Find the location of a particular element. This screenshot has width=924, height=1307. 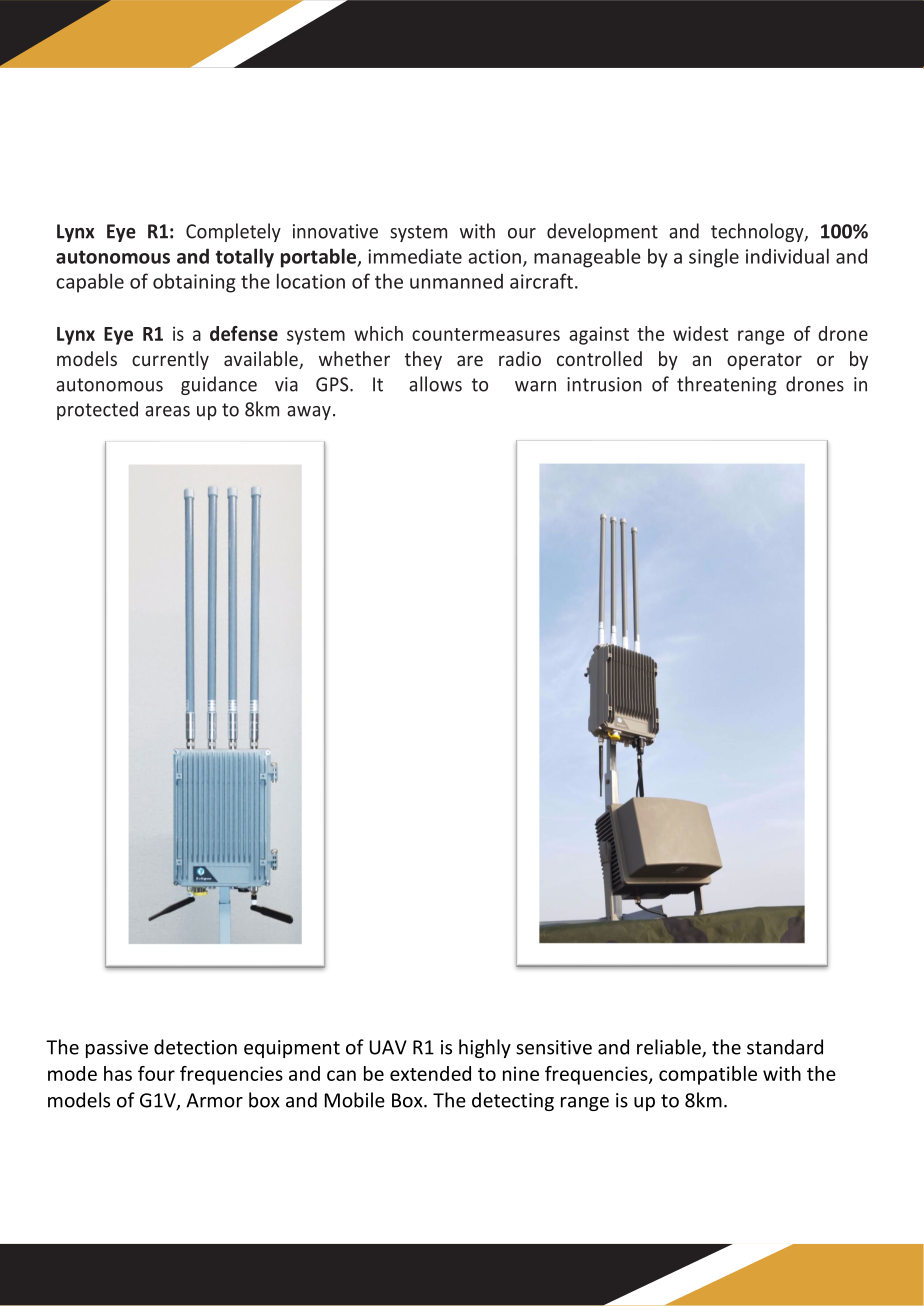

obtaining is located at coordinates (194, 283).
